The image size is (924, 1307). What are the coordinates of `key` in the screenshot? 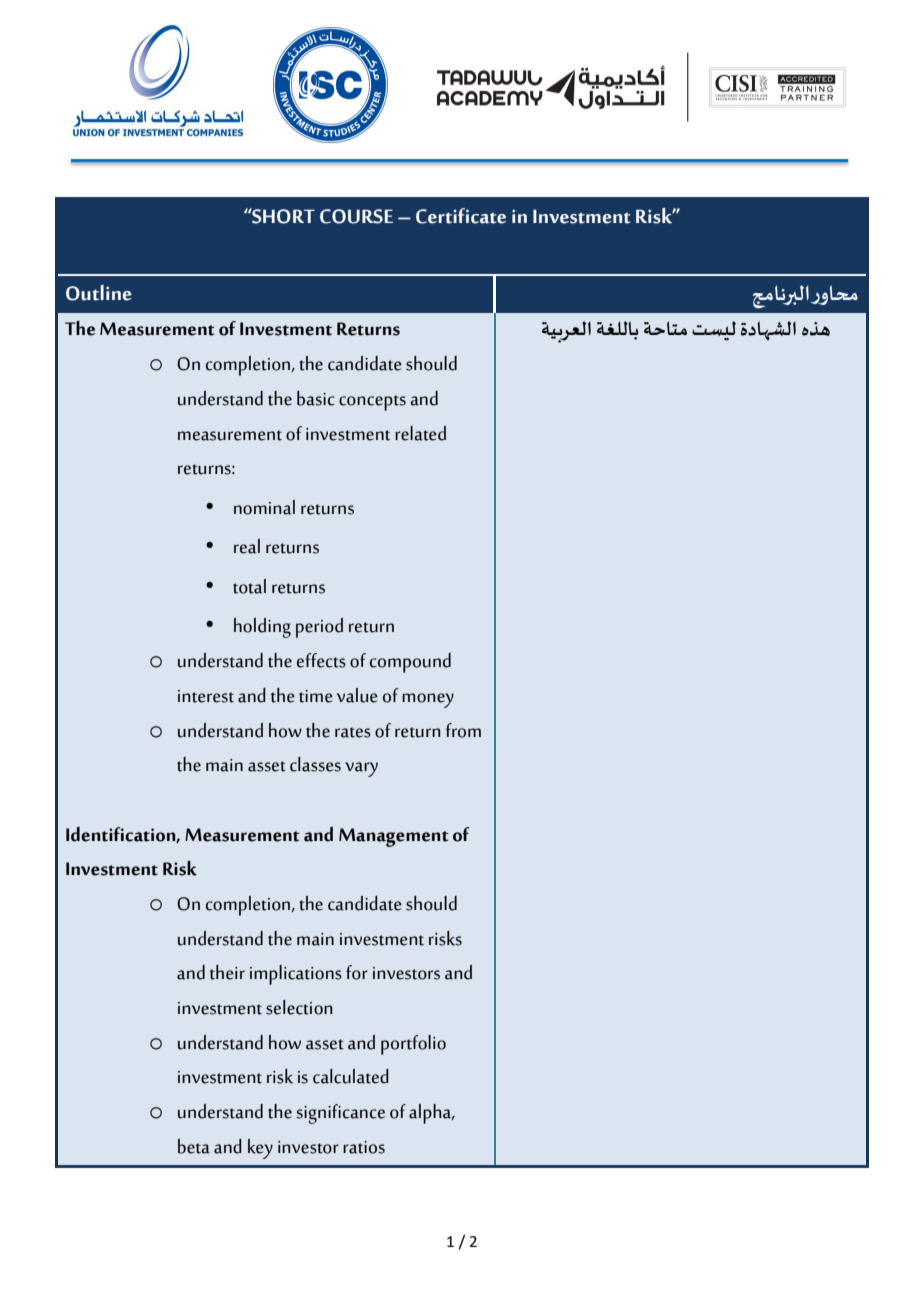 It's located at (260, 1149).
